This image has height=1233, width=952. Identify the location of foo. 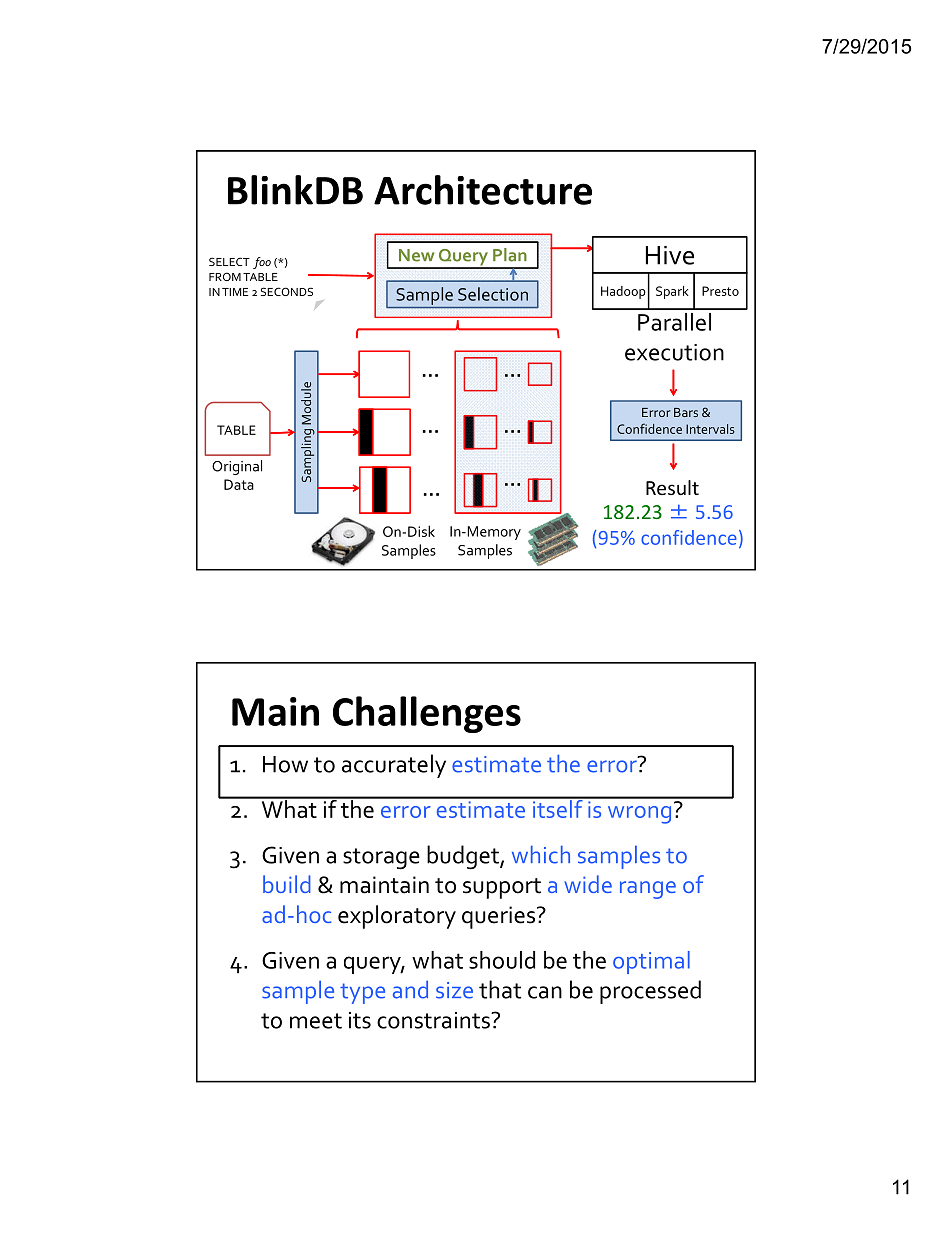
(262, 263).
